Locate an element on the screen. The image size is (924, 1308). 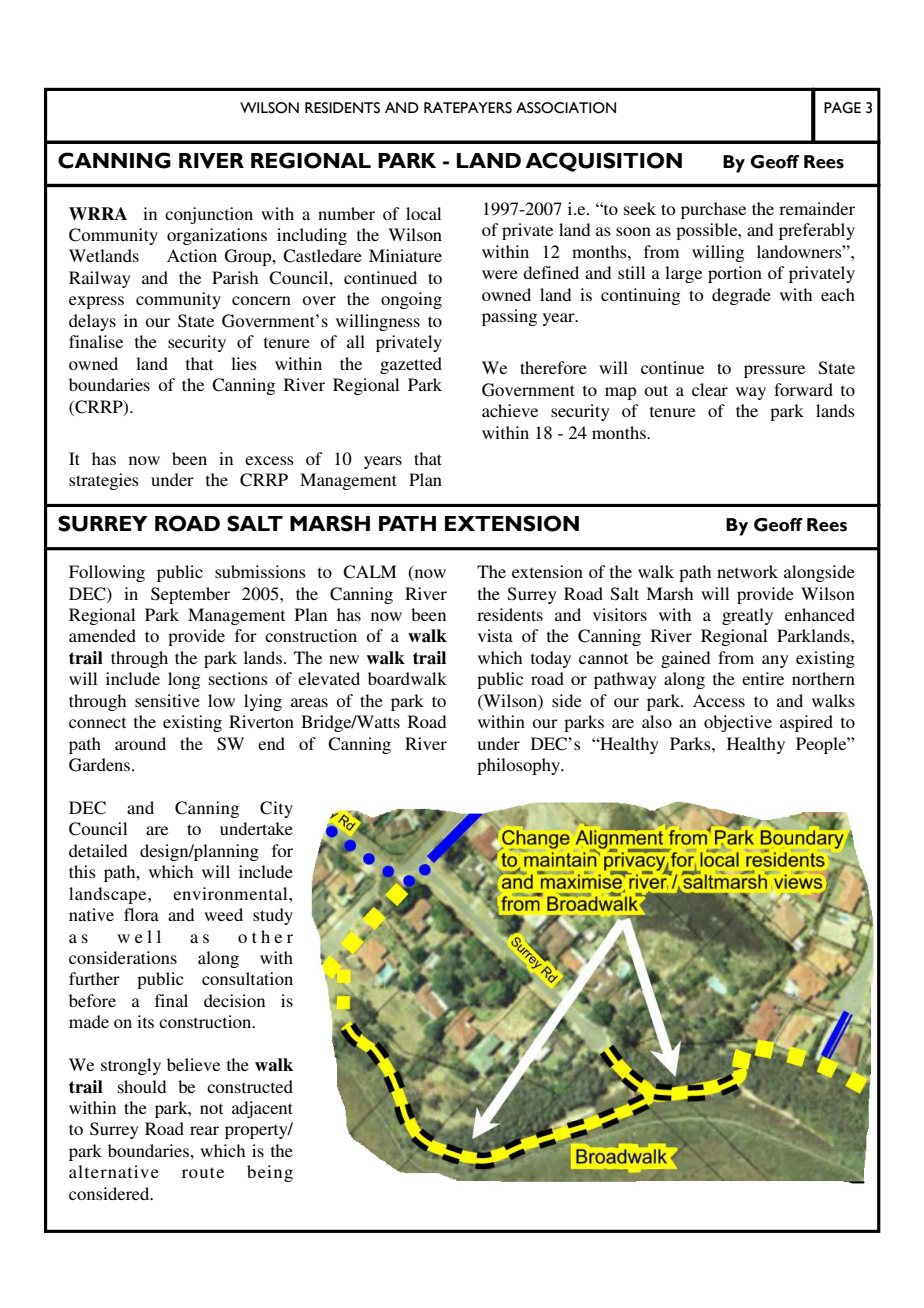
network is located at coordinates (747, 571).
